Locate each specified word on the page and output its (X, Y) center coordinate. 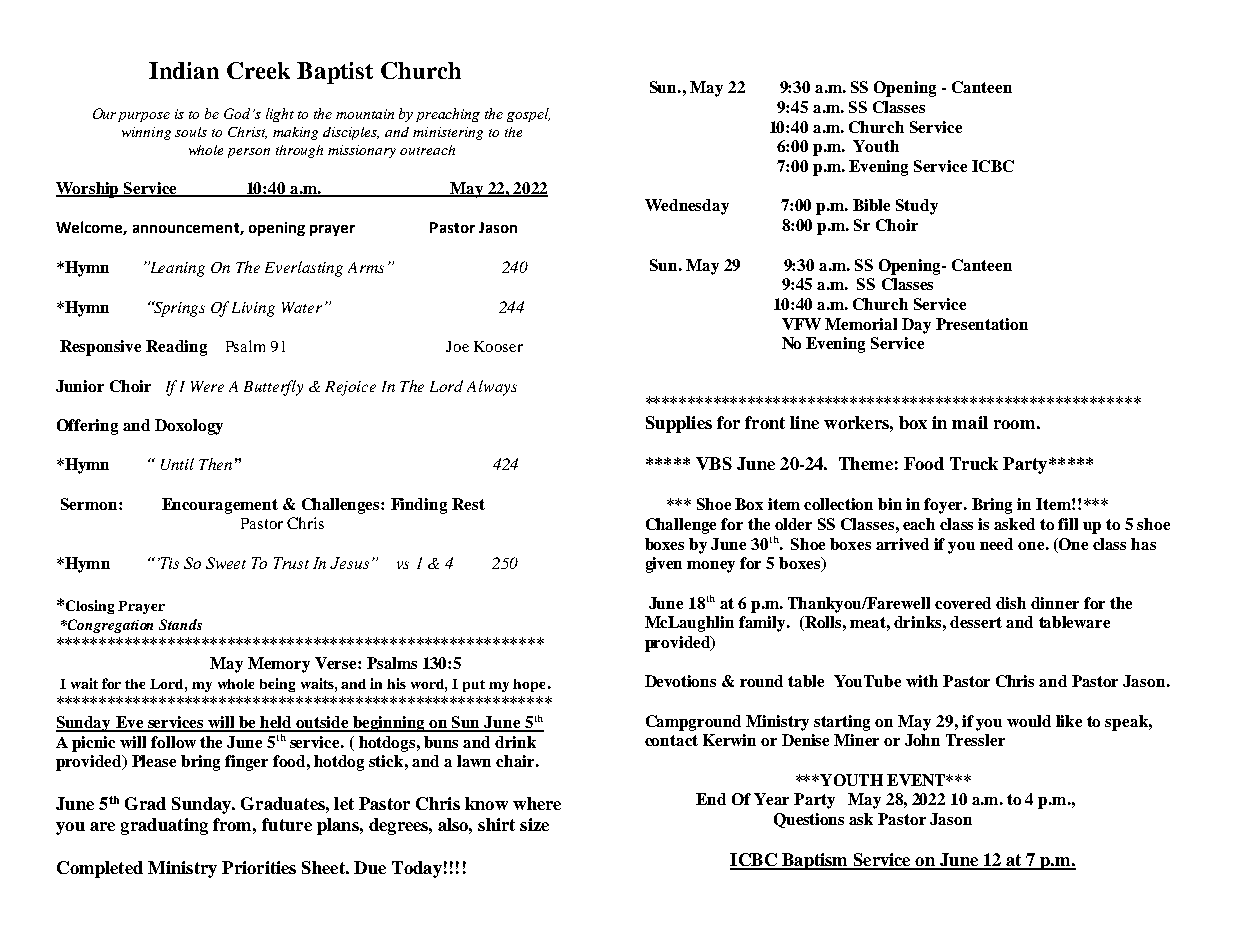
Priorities (259, 867)
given (664, 565)
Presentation (982, 324)
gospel (528, 115)
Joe (457, 346)
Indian (184, 70)
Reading (176, 348)
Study (917, 207)
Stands (180, 624)
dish (1011, 603)
